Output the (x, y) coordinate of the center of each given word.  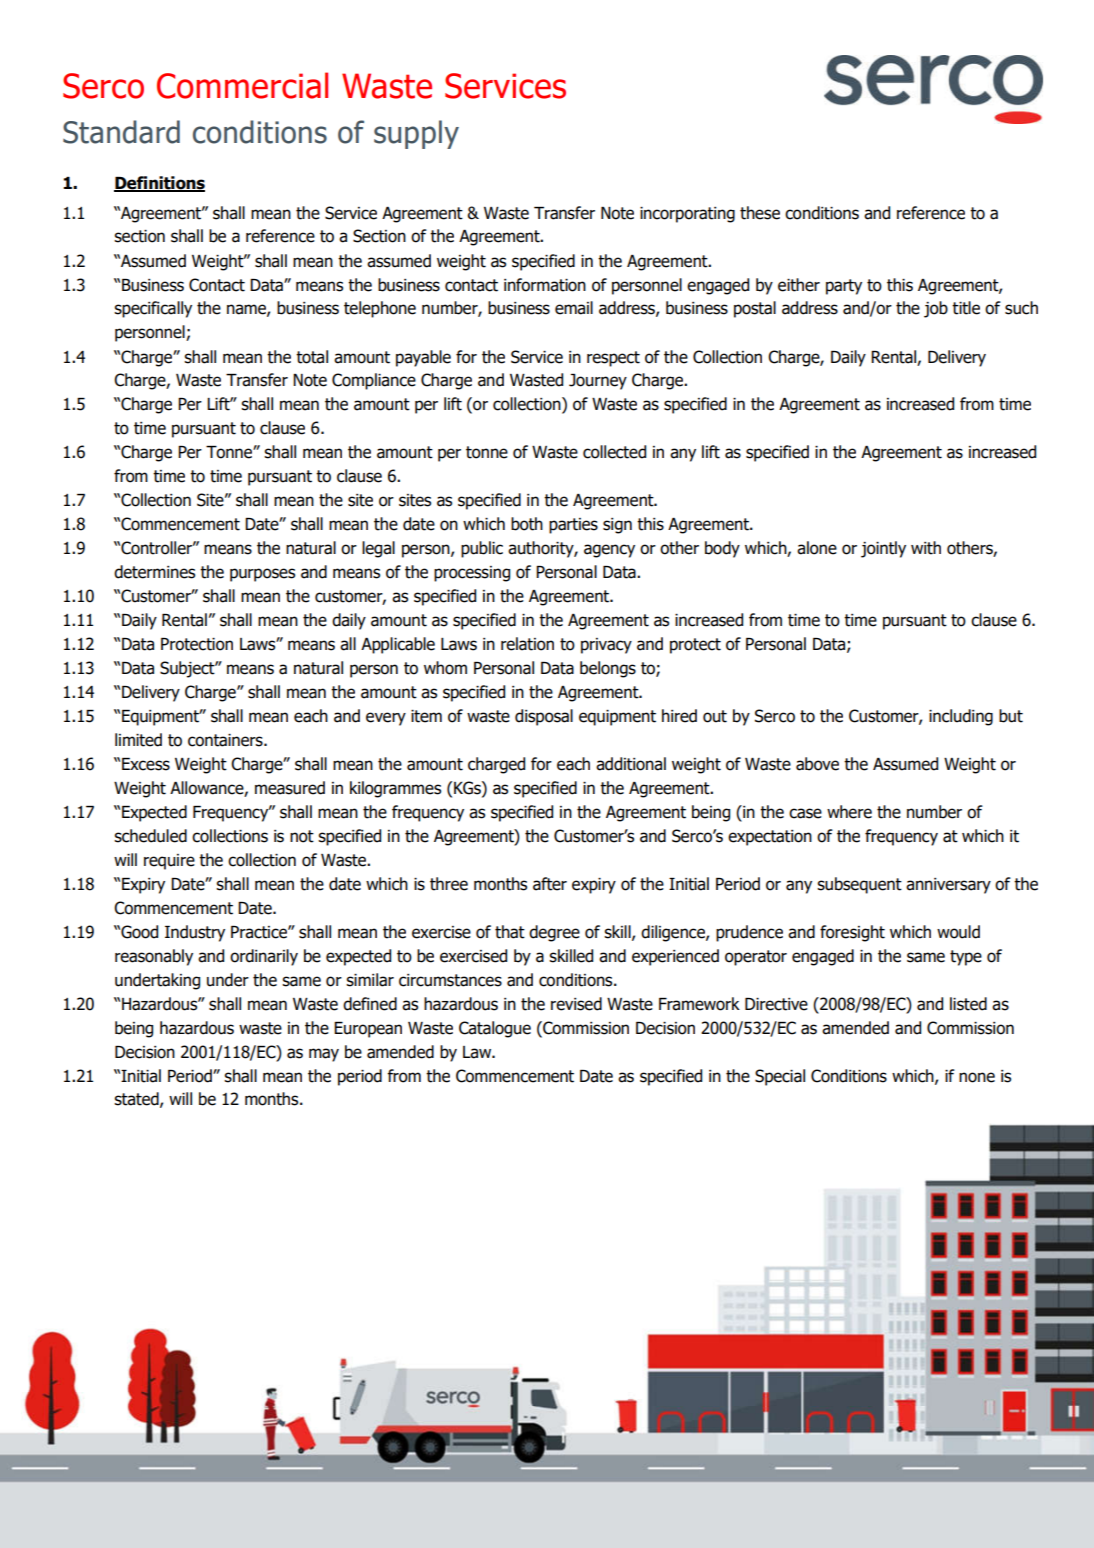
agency (609, 551)
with (926, 548)
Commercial (242, 85)
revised (576, 1004)
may (324, 1055)
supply (416, 134)
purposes (262, 575)
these (760, 213)
